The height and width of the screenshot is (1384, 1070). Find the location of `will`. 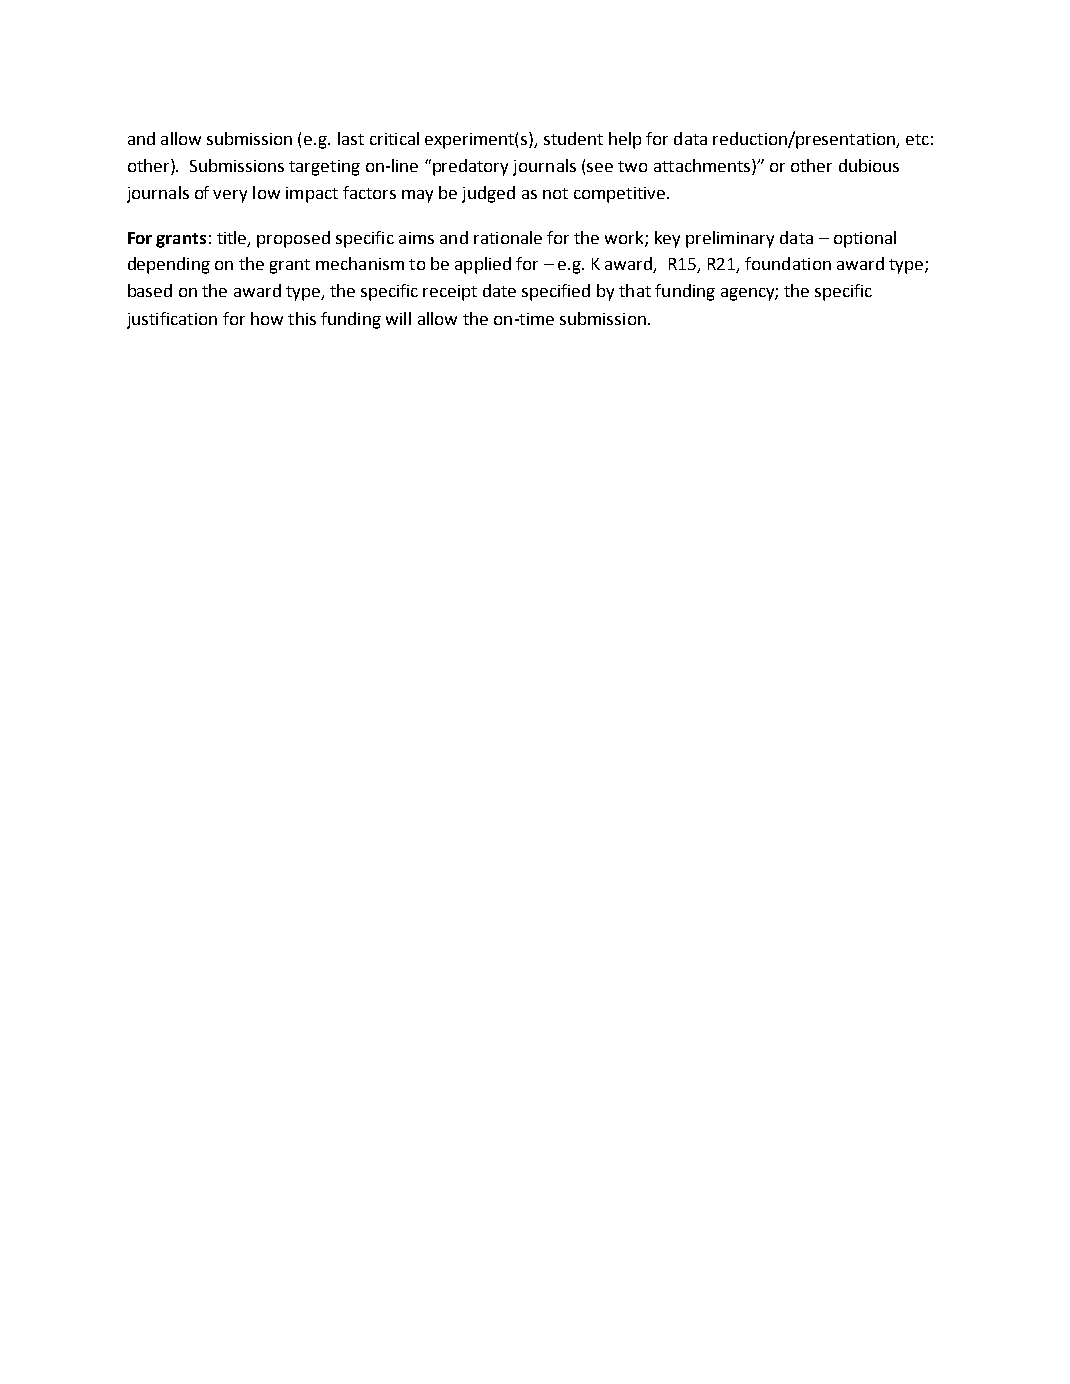

will is located at coordinates (398, 318).
